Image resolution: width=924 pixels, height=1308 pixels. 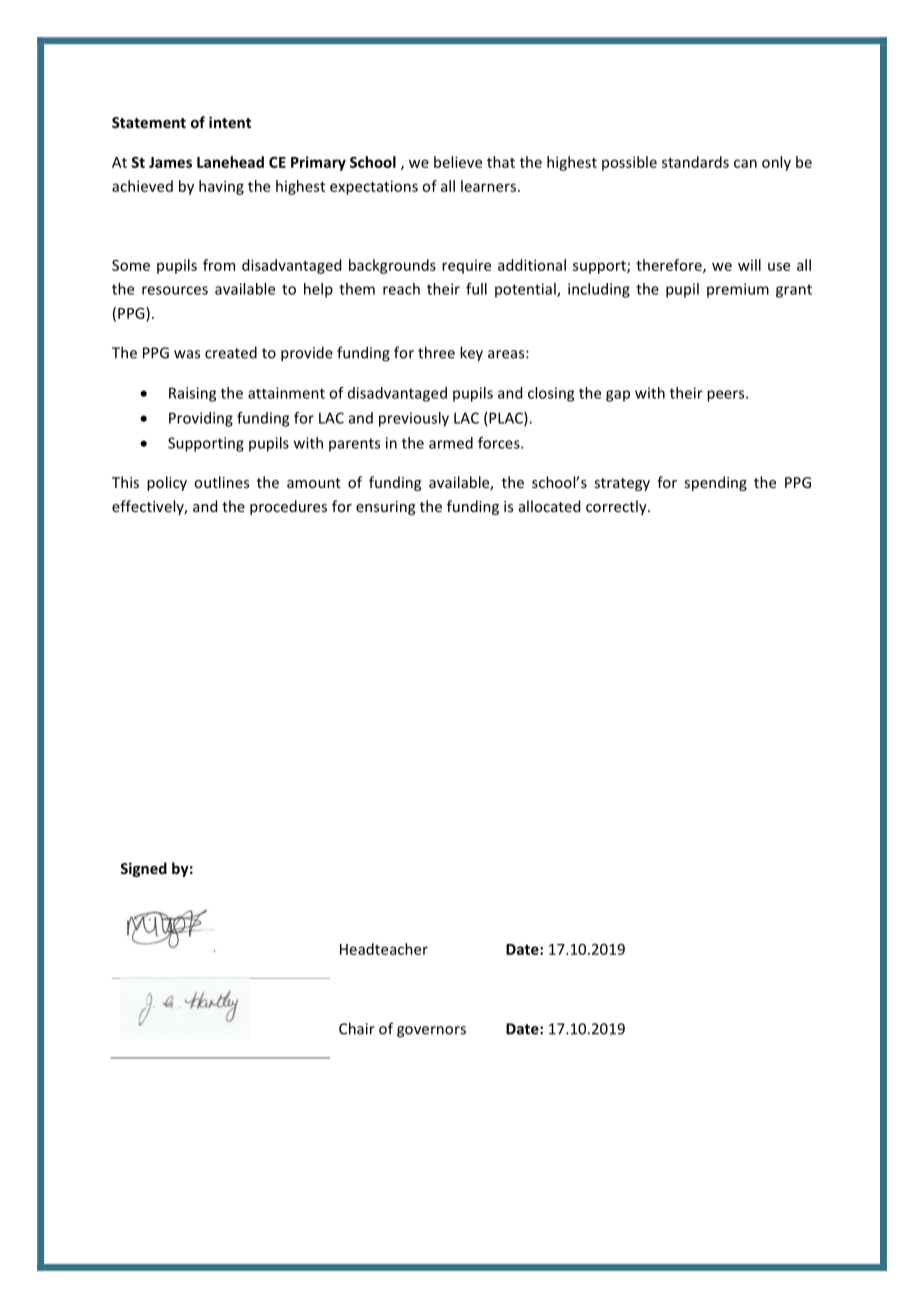 What do you see at coordinates (695, 162) in the screenshot?
I see `standards` at bounding box center [695, 162].
